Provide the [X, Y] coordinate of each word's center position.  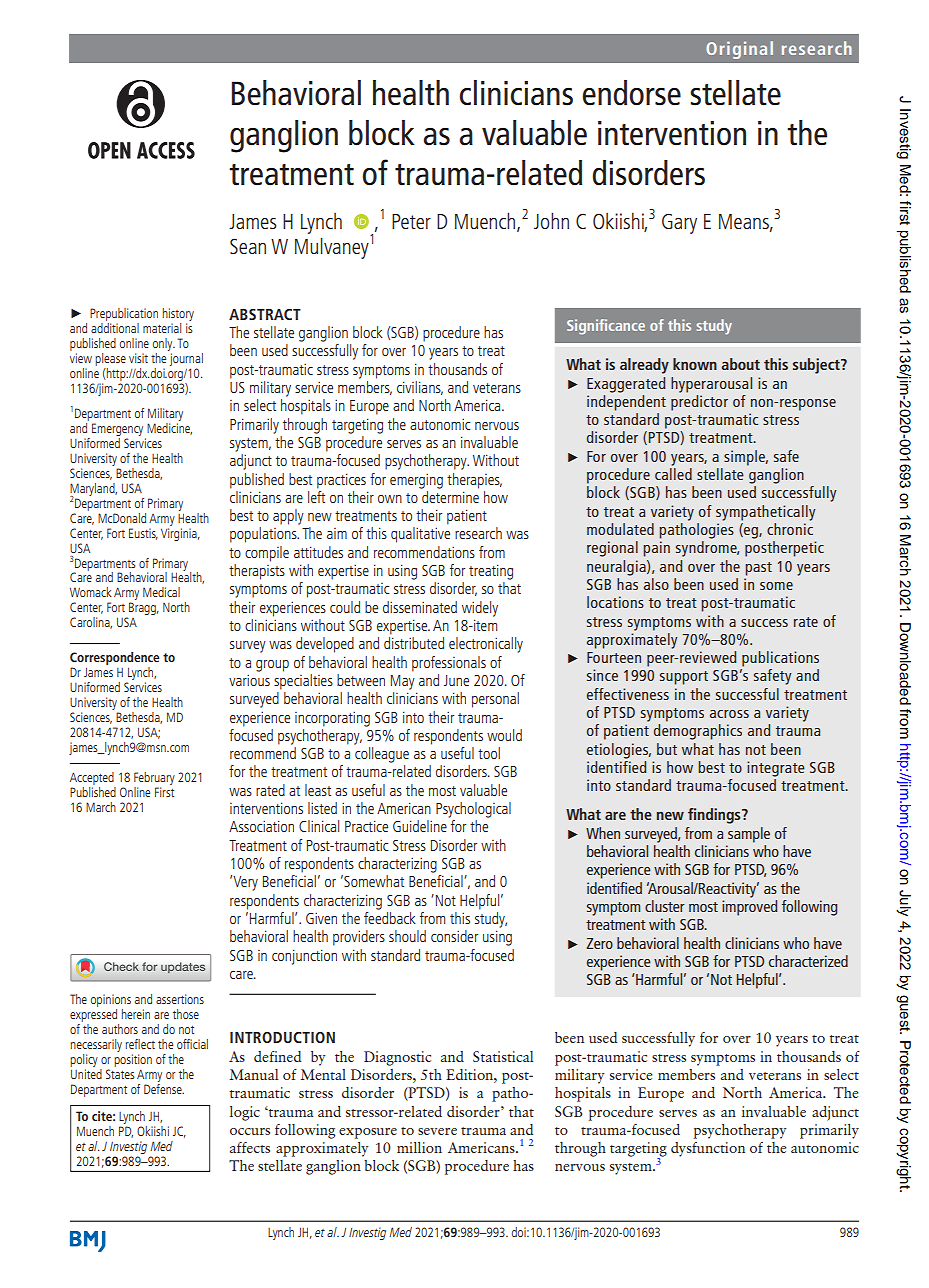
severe [437, 1131]
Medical [161, 592]
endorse [631, 93]
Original [739, 50]
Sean [248, 246]
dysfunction [708, 1149]
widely [480, 609]
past [758, 569]
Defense [164, 1087]
